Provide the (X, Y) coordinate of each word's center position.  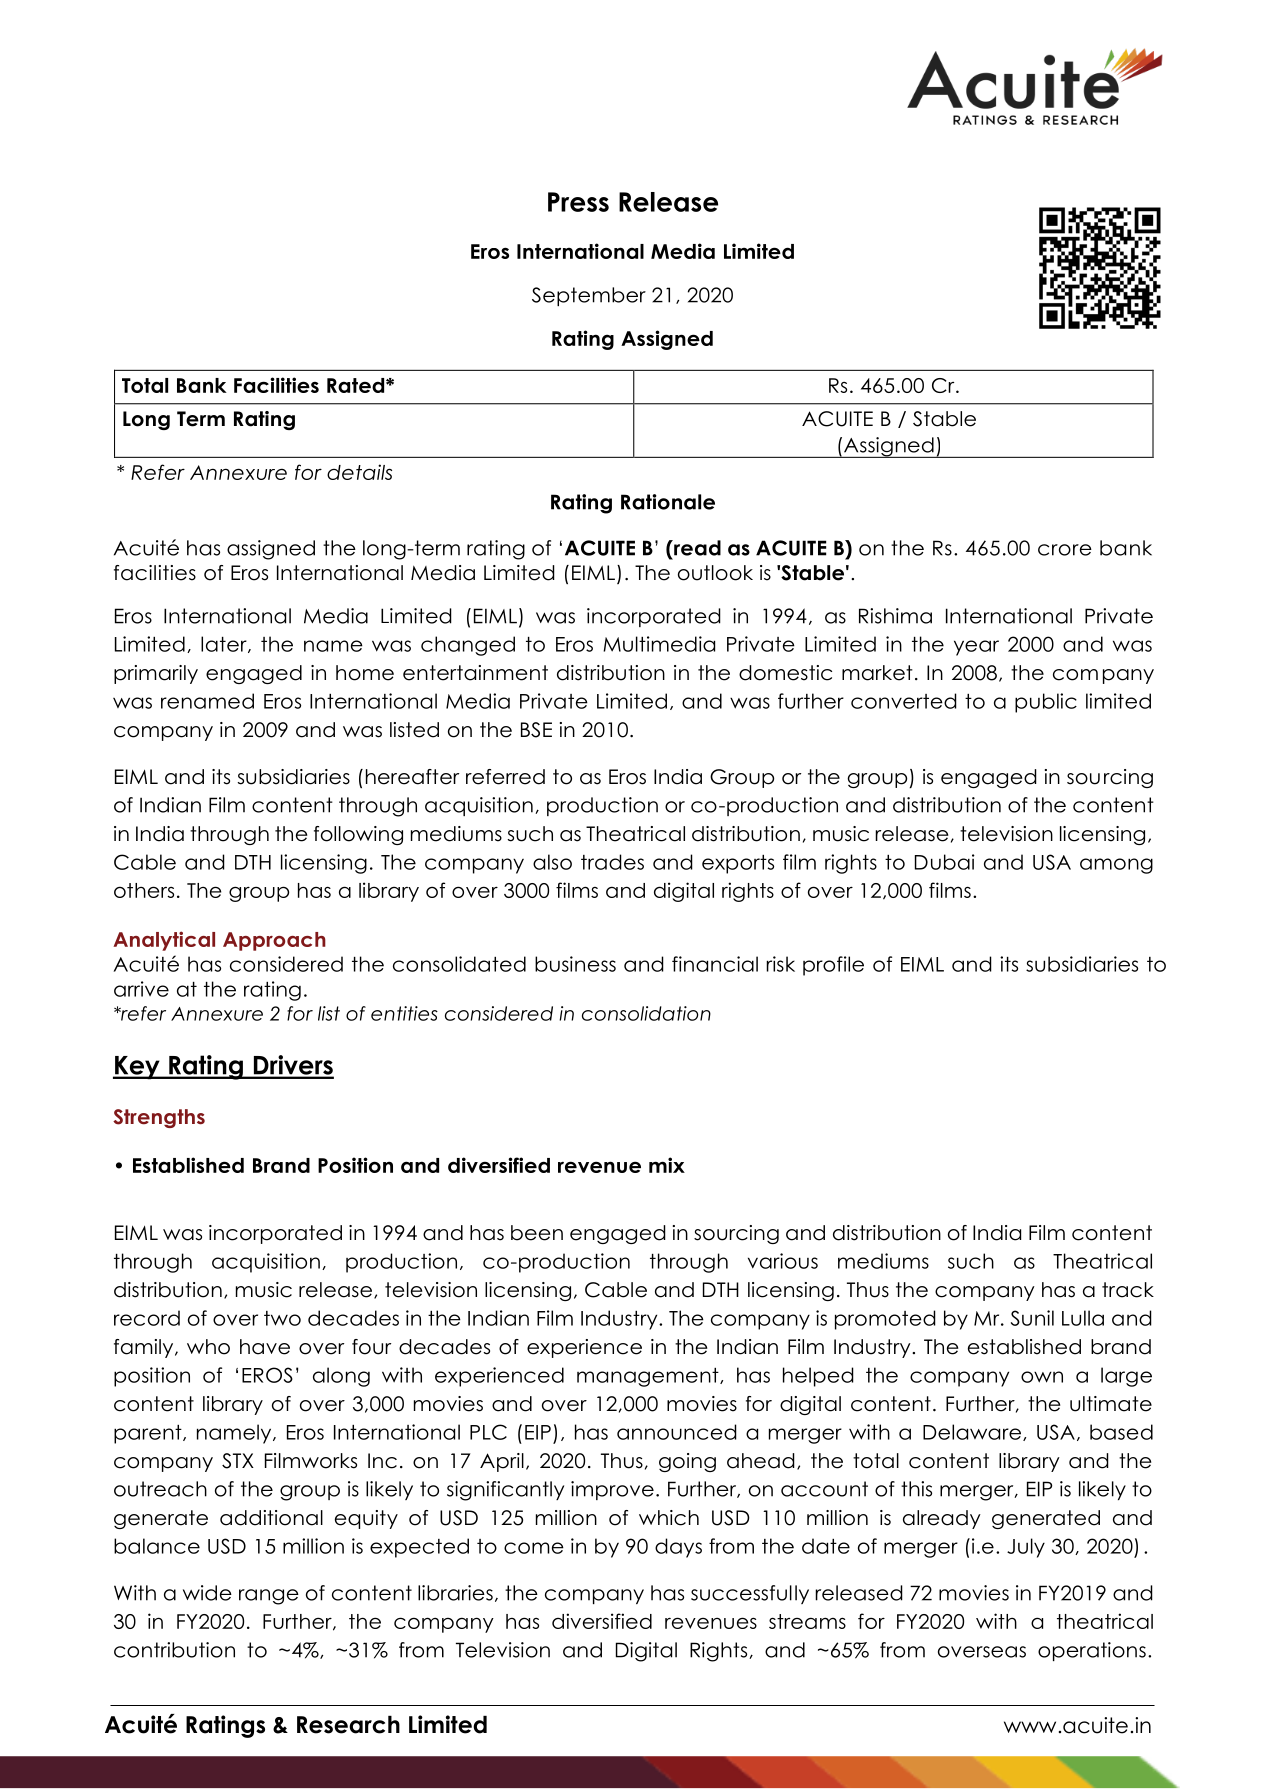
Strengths (159, 1118)
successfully (750, 1594)
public (1046, 703)
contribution (174, 1650)
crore (1065, 550)
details (359, 472)
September (589, 296)
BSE (536, 730)
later (225, 644)
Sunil (1032, 1318)
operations (1092, 1651)
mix (667, 1165)
